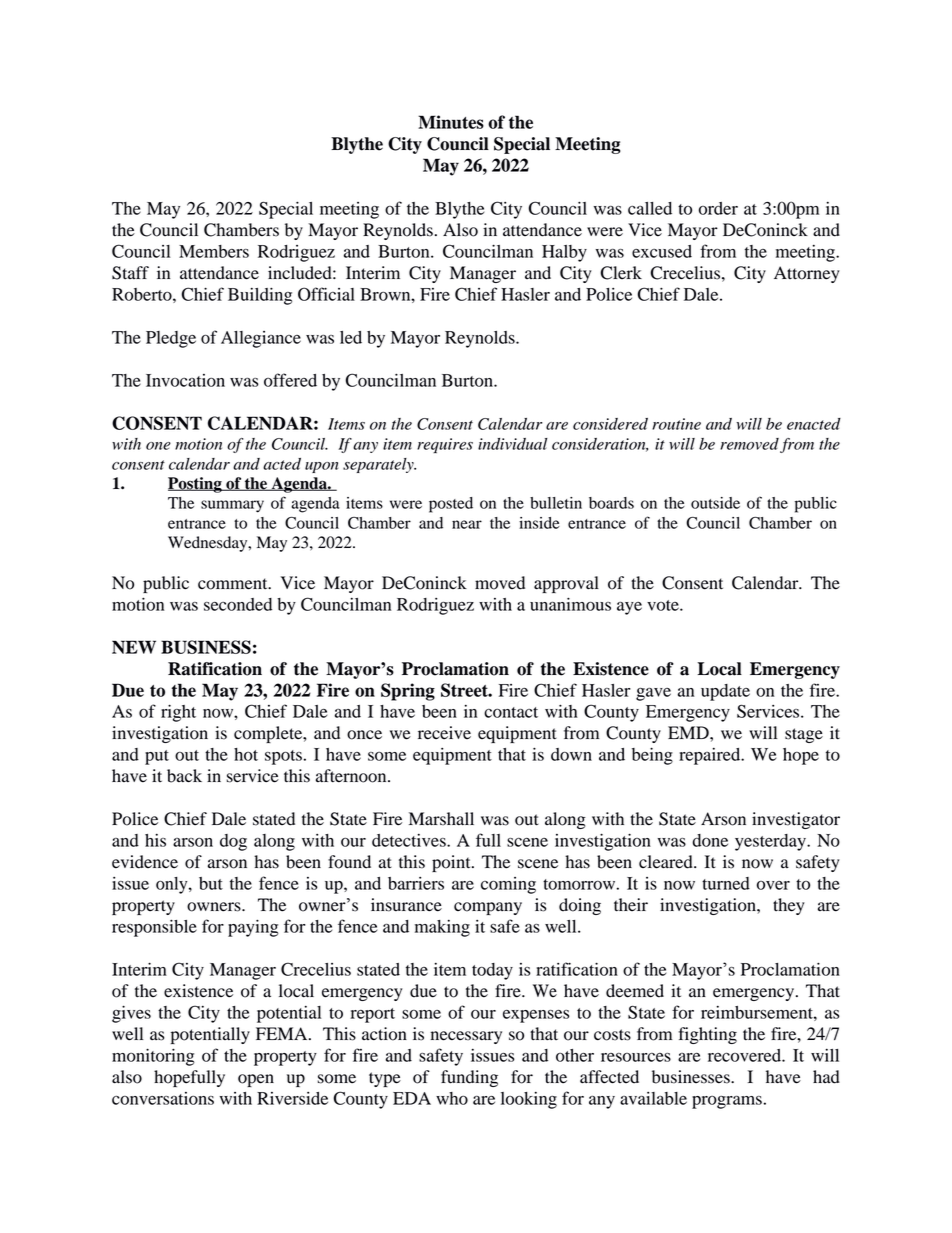 The image size is (952, 1233). What do you see at coordinates (196, 485) in the screenshot?
I see `Posting` at bounding box center [196, 485].
